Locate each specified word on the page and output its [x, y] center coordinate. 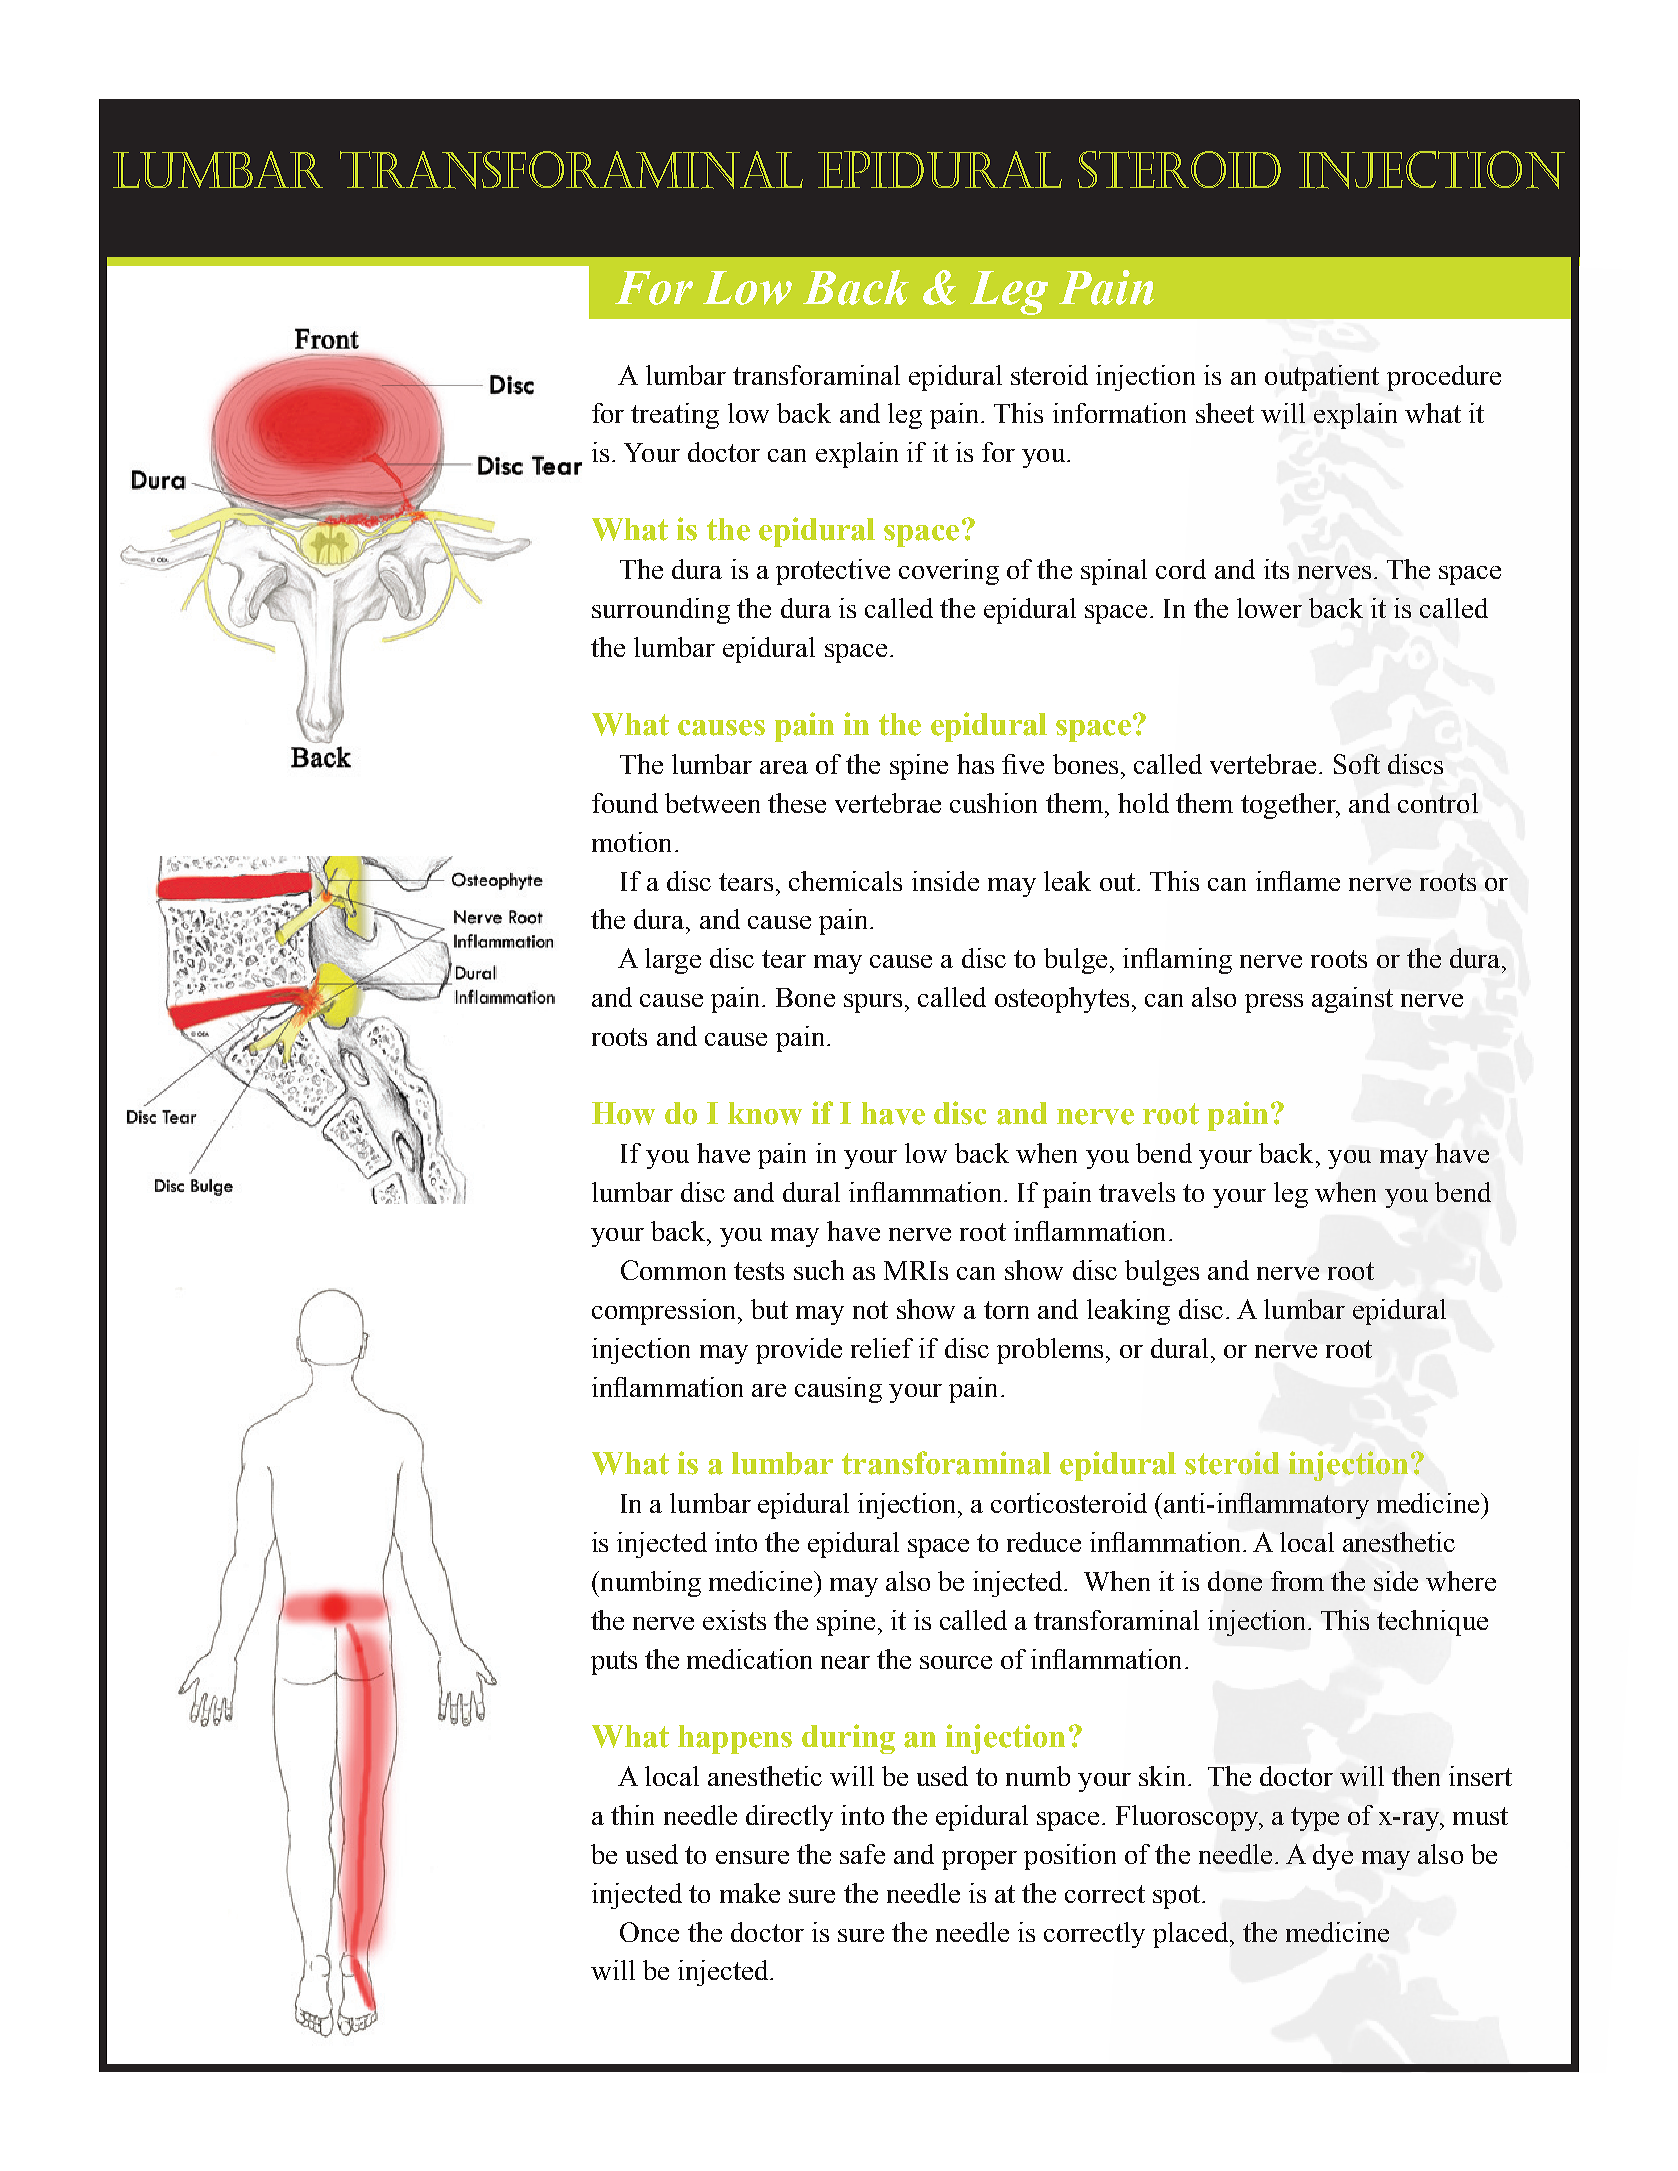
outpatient [1322, 378]
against [1352, 1000]
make [750, 1893]
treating [675, 416]
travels [1137, 1192]
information [1119, 413]
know [765, 1113]
